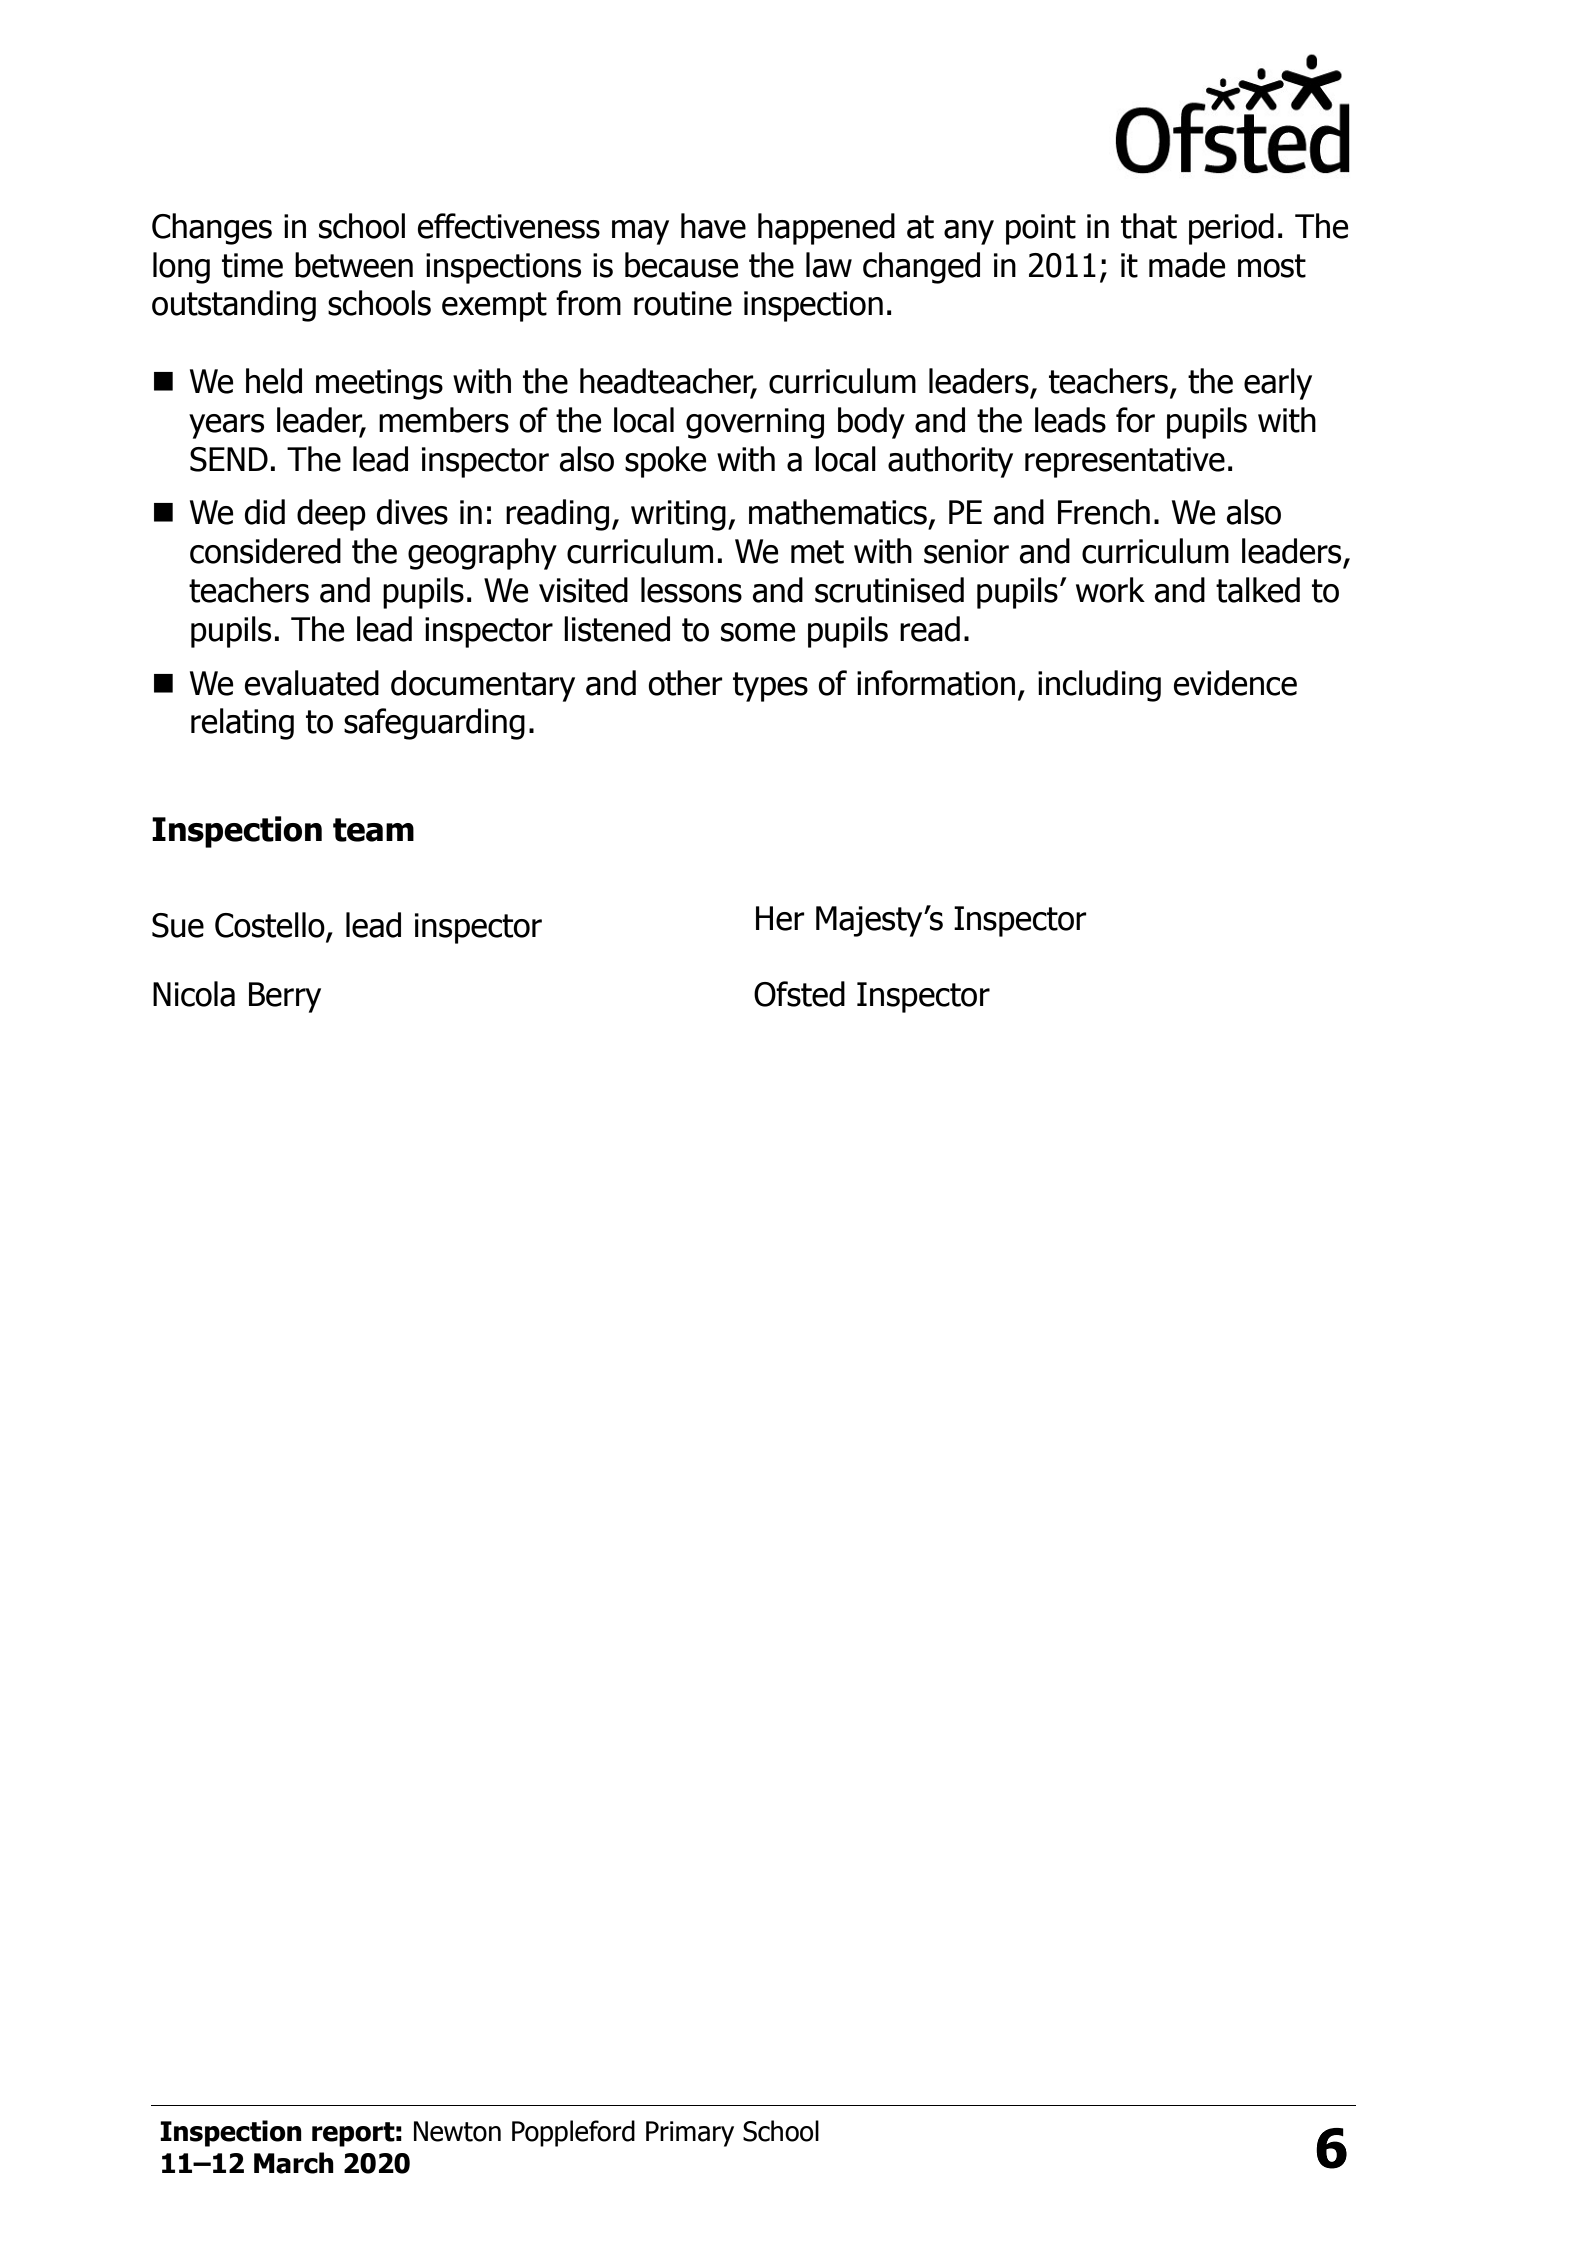  Describe the element at coordinates (690, 2134) in the document. I see `Primary` at that location.
